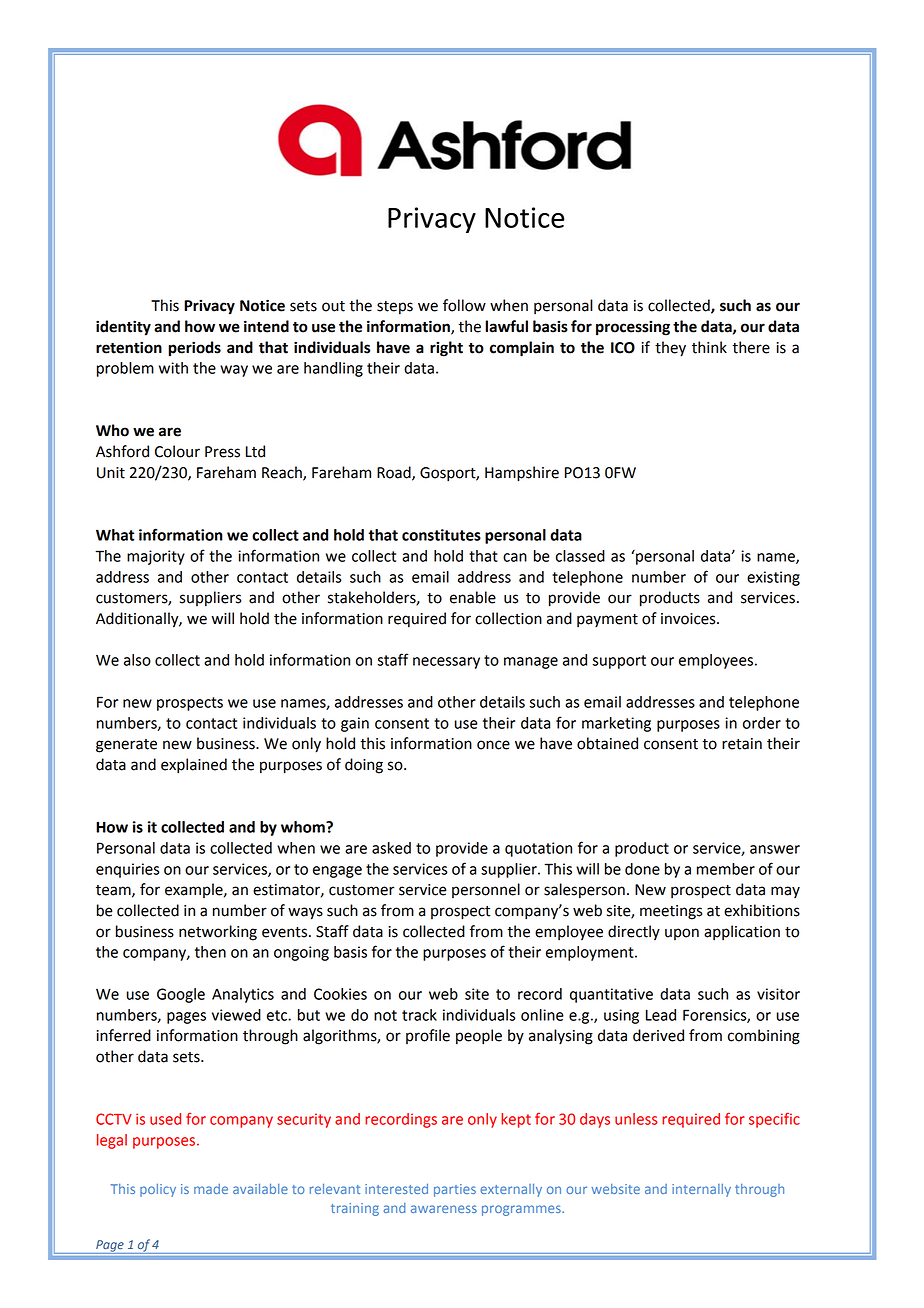  What do you see at coordinates (194, 349) in the page?
I see `periods` at bounding box center [194, 349].
